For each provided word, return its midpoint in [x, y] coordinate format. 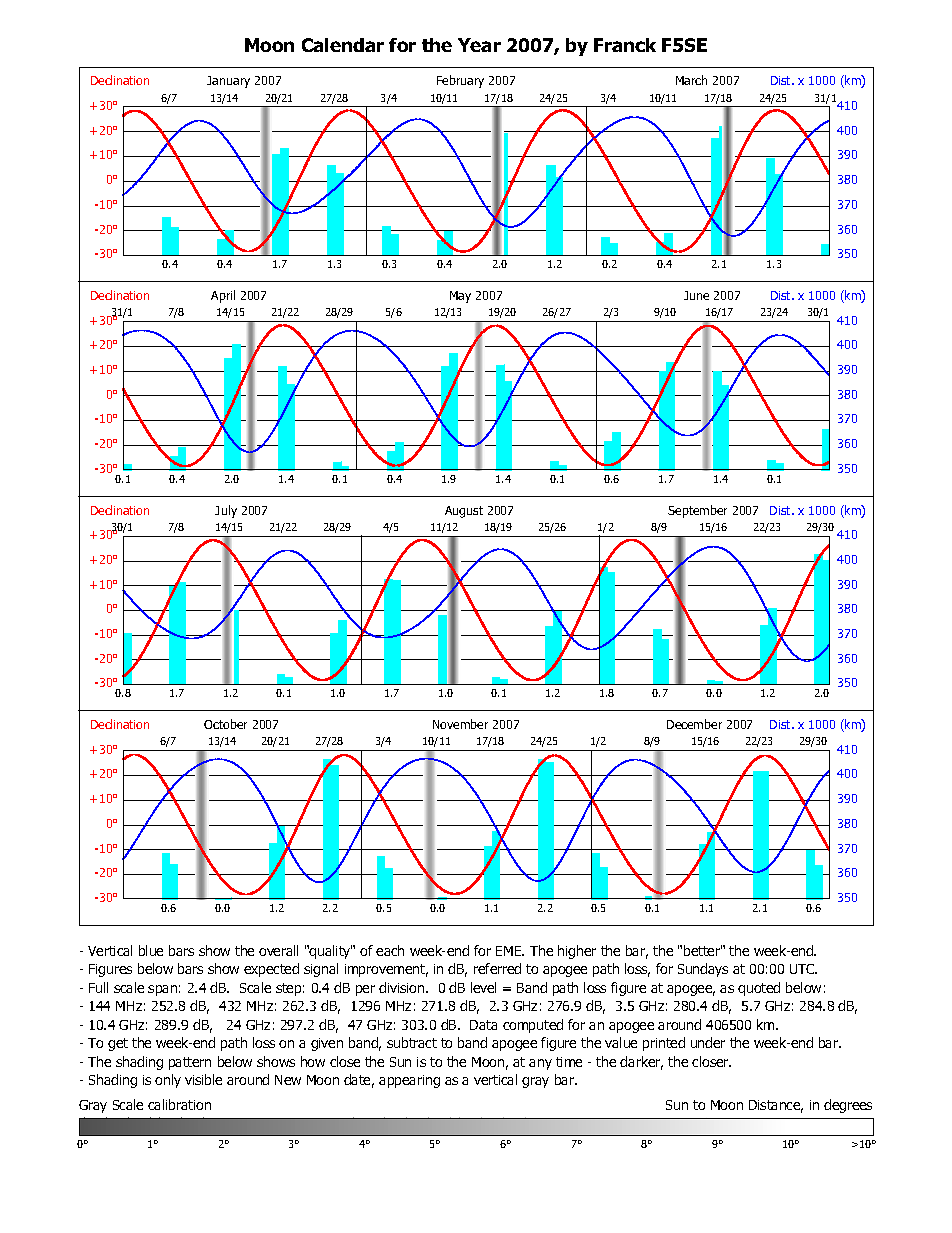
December [694, 724]
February [460, 81]
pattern [190, 1063]
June [696, 295]
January [228, 82]
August [464, 512]
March [691, 80]
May [460, 297]
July [226, 511]
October [225, 724]
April [223, 296]
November [460, 724]
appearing [409, 1081]
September [697, 511]
